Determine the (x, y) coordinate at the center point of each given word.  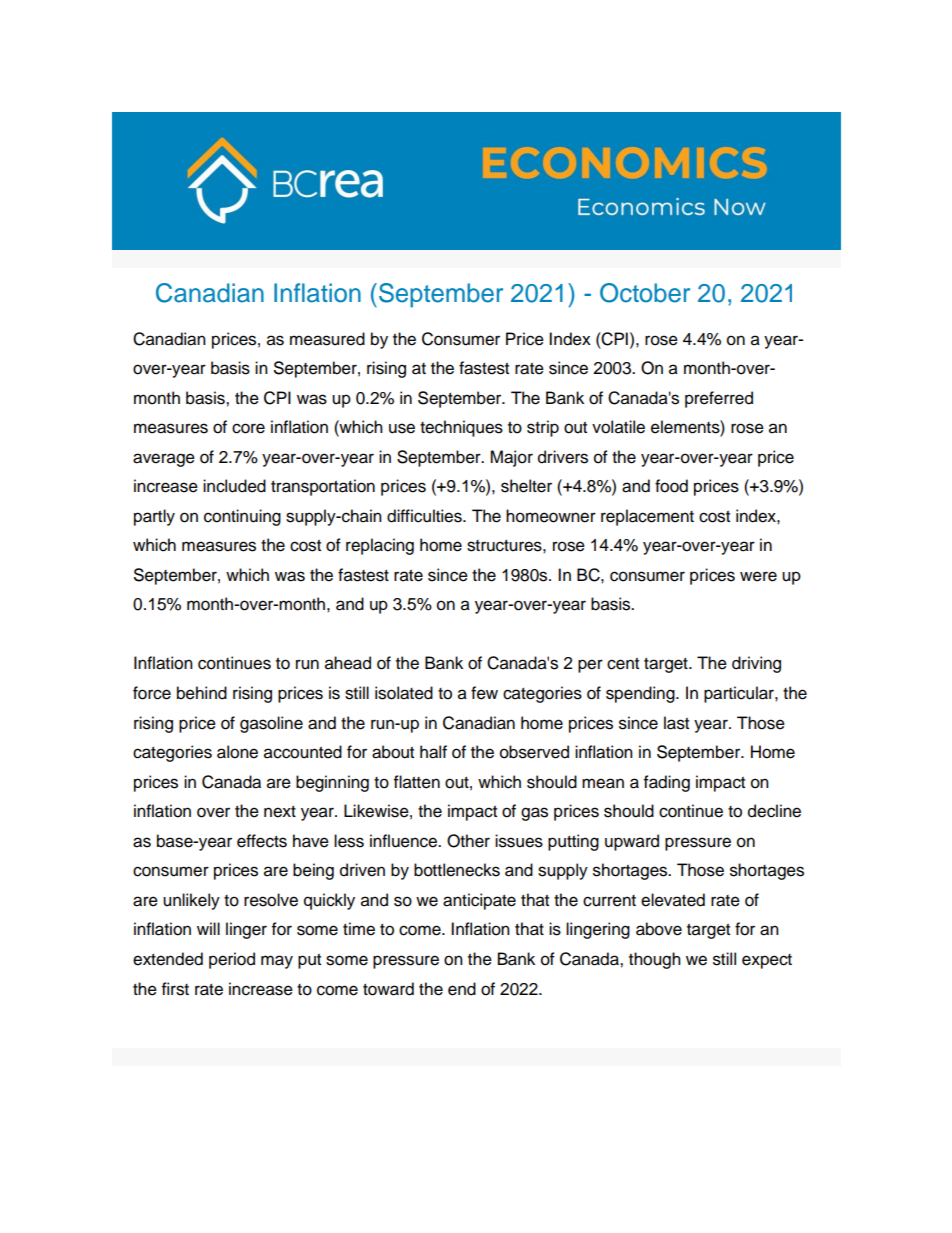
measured (327, 339)
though (655, 960)
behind (202, 693)
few (484, 693)
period (232, 960)
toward (388, 989)
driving (756, 664)
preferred (719, 399)
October (645, 293)
